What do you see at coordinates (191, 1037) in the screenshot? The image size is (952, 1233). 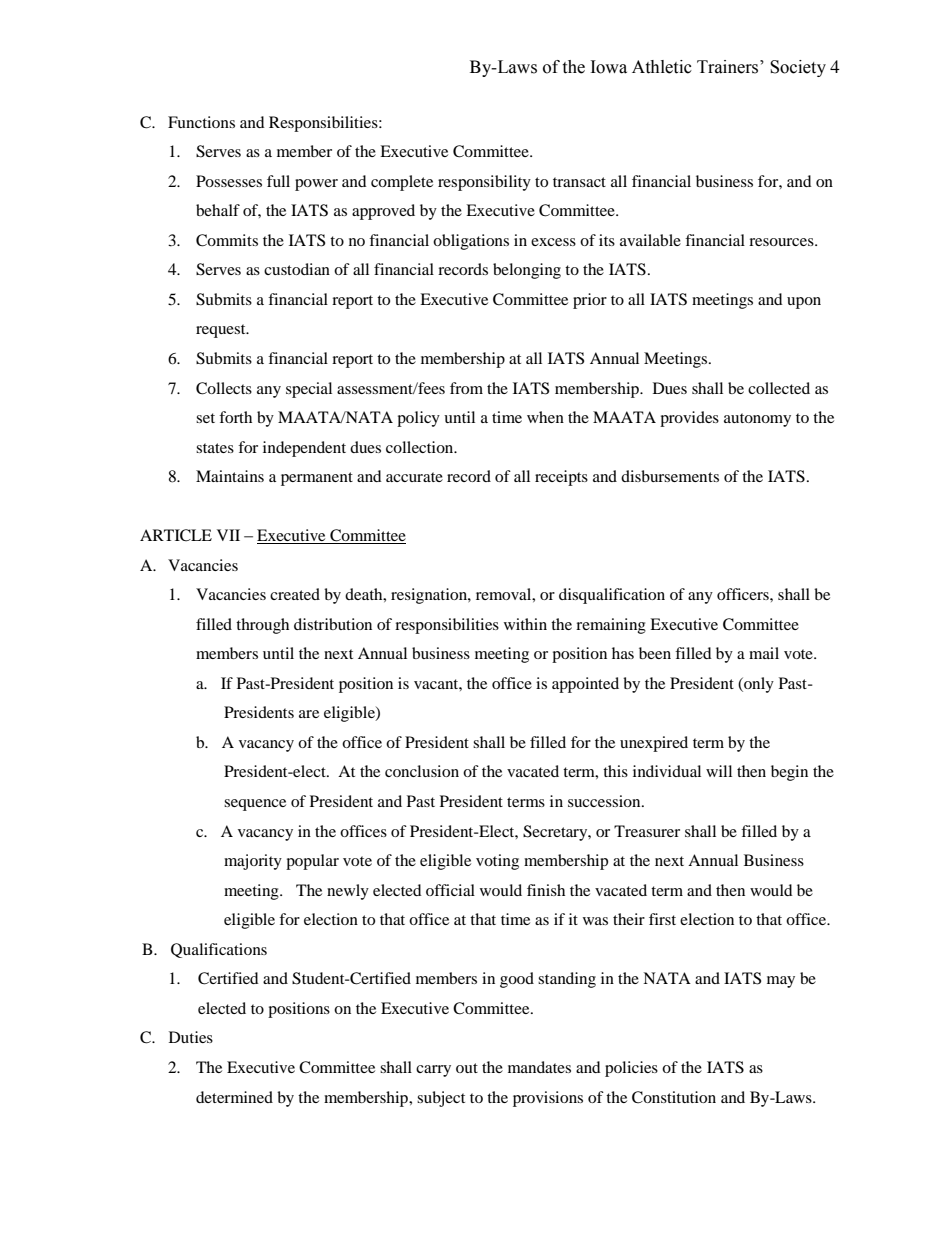 I see `Duties` at bounding box center [191, 1037].
